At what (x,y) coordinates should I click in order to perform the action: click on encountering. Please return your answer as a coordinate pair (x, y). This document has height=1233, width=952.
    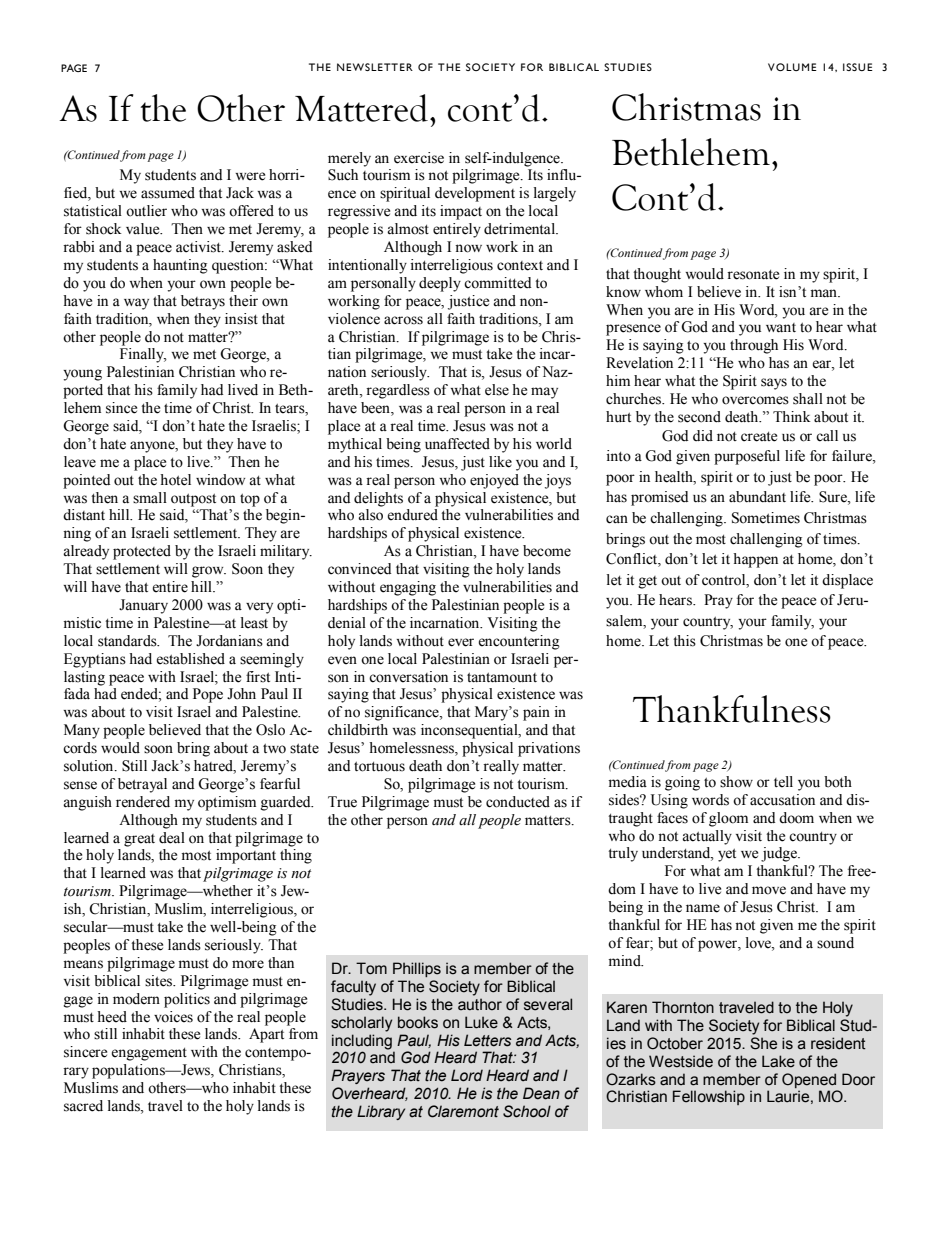
    Looking at the image, I should click on (519, 642).
